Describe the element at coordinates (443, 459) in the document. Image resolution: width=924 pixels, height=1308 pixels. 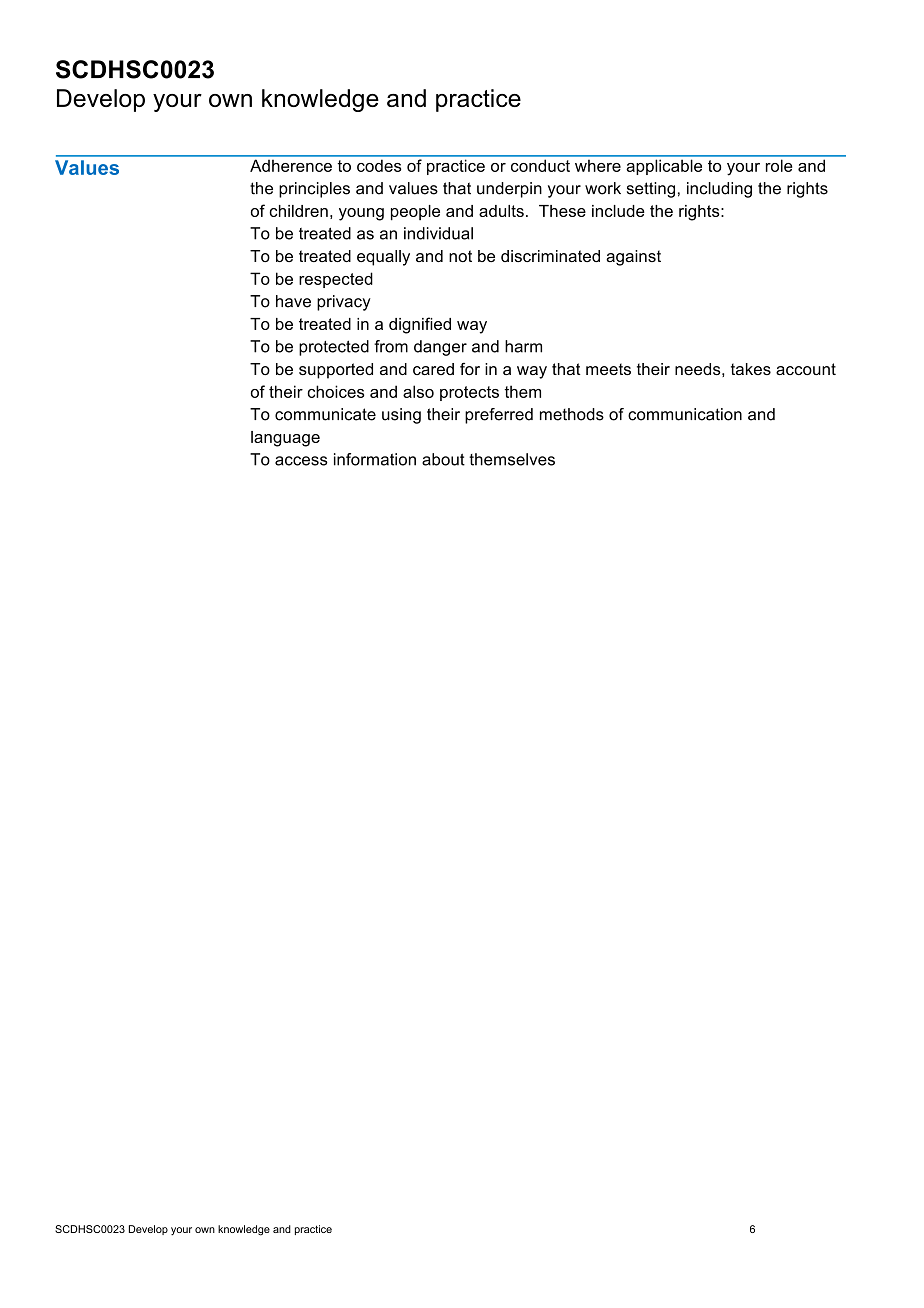
I see `about` at that location.
